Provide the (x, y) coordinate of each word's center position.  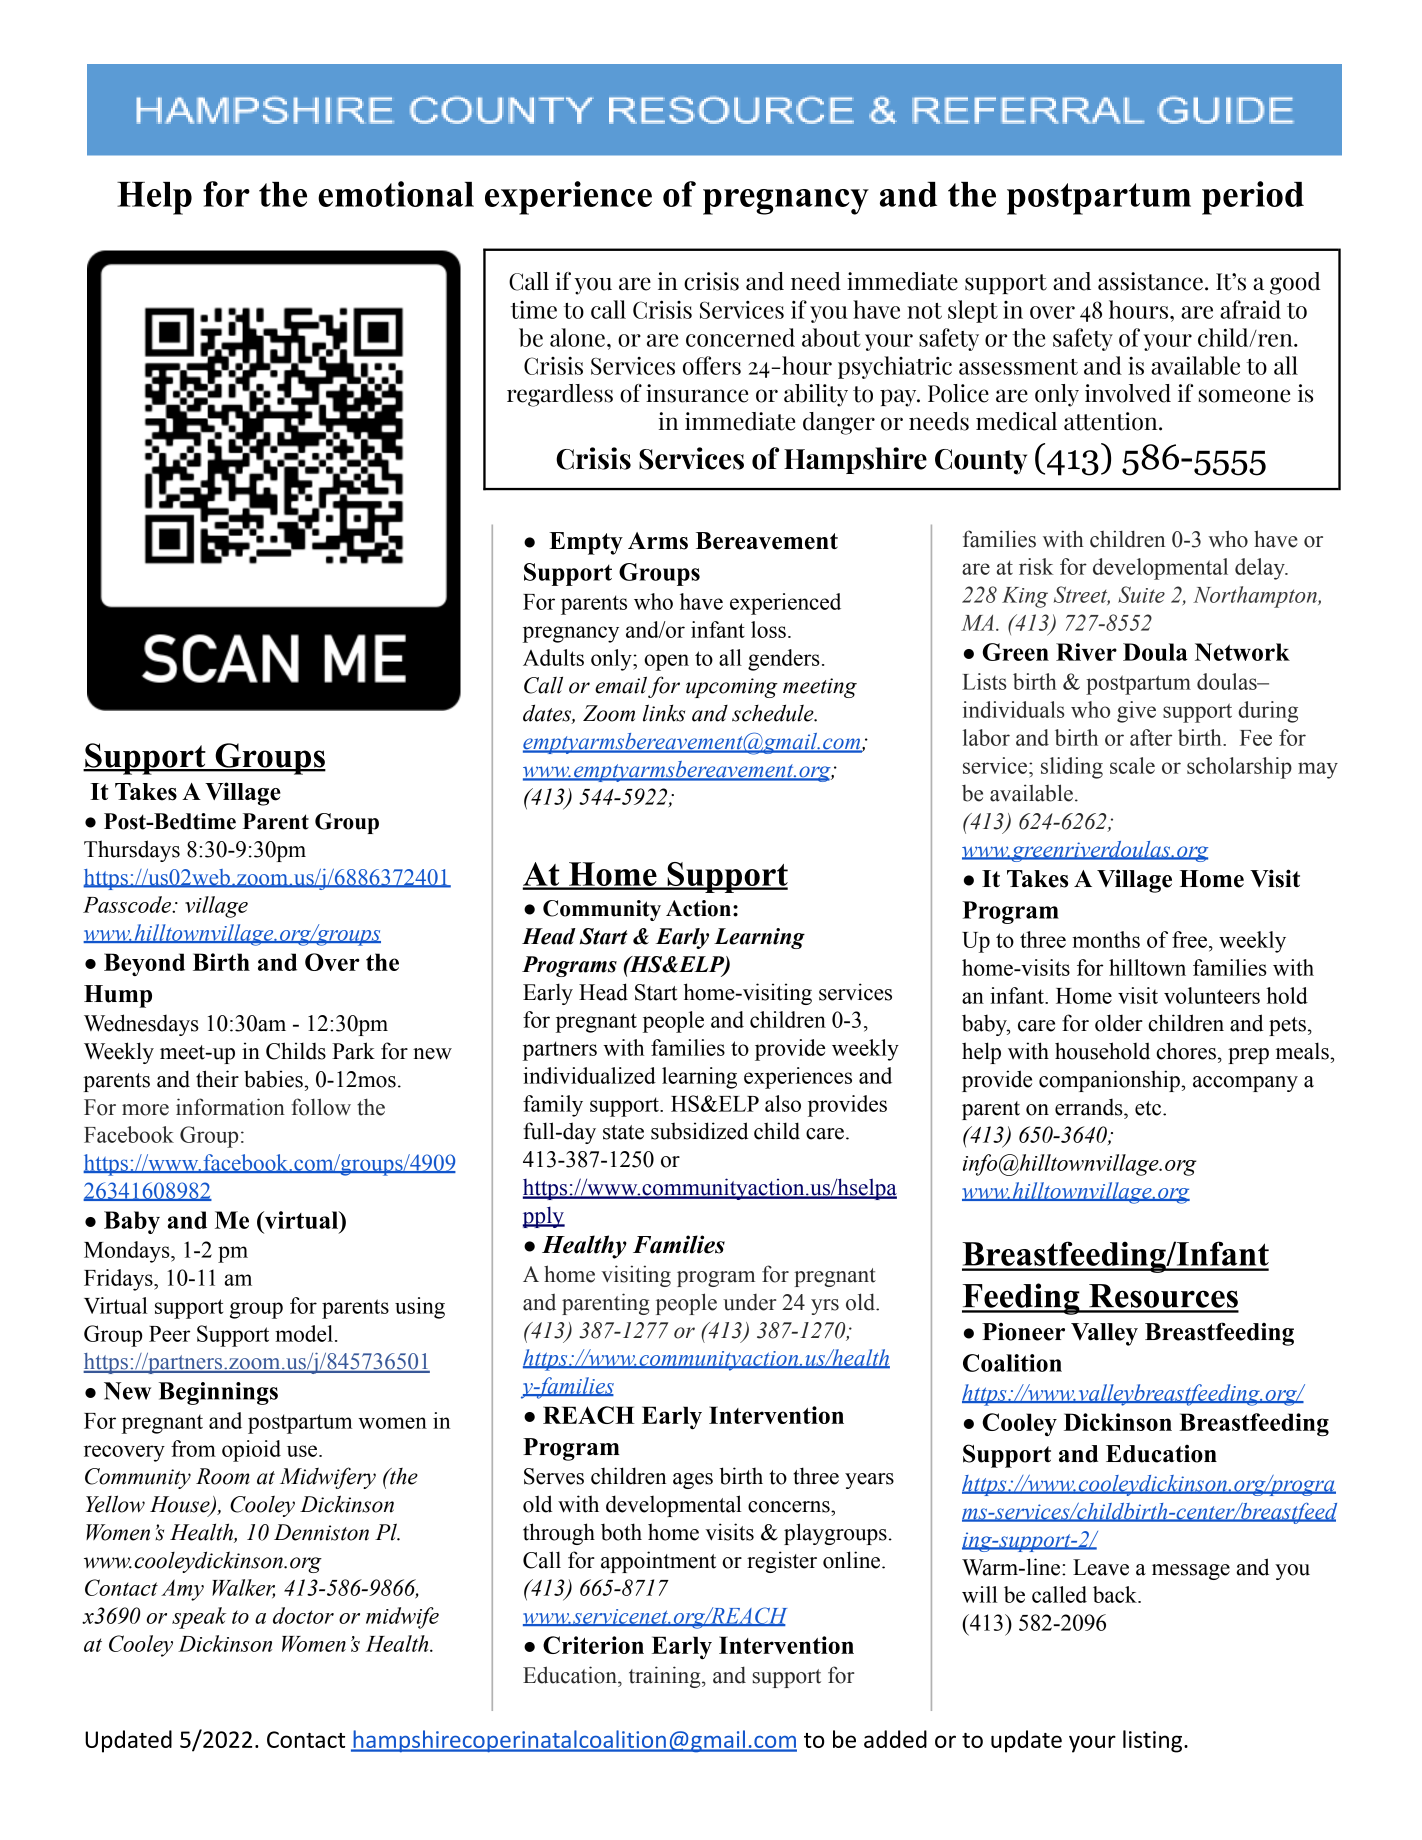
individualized (589, 1075)
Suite (1141, 594)
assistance (1150, 281)
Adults (553, 657)
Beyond (144, 964)
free (1191, 939)
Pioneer (1023, 1332)
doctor (303, 1615)
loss (768, 629)
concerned (740, 337)
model (304, 1333)
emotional (396, 194)
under (750, 1302)
